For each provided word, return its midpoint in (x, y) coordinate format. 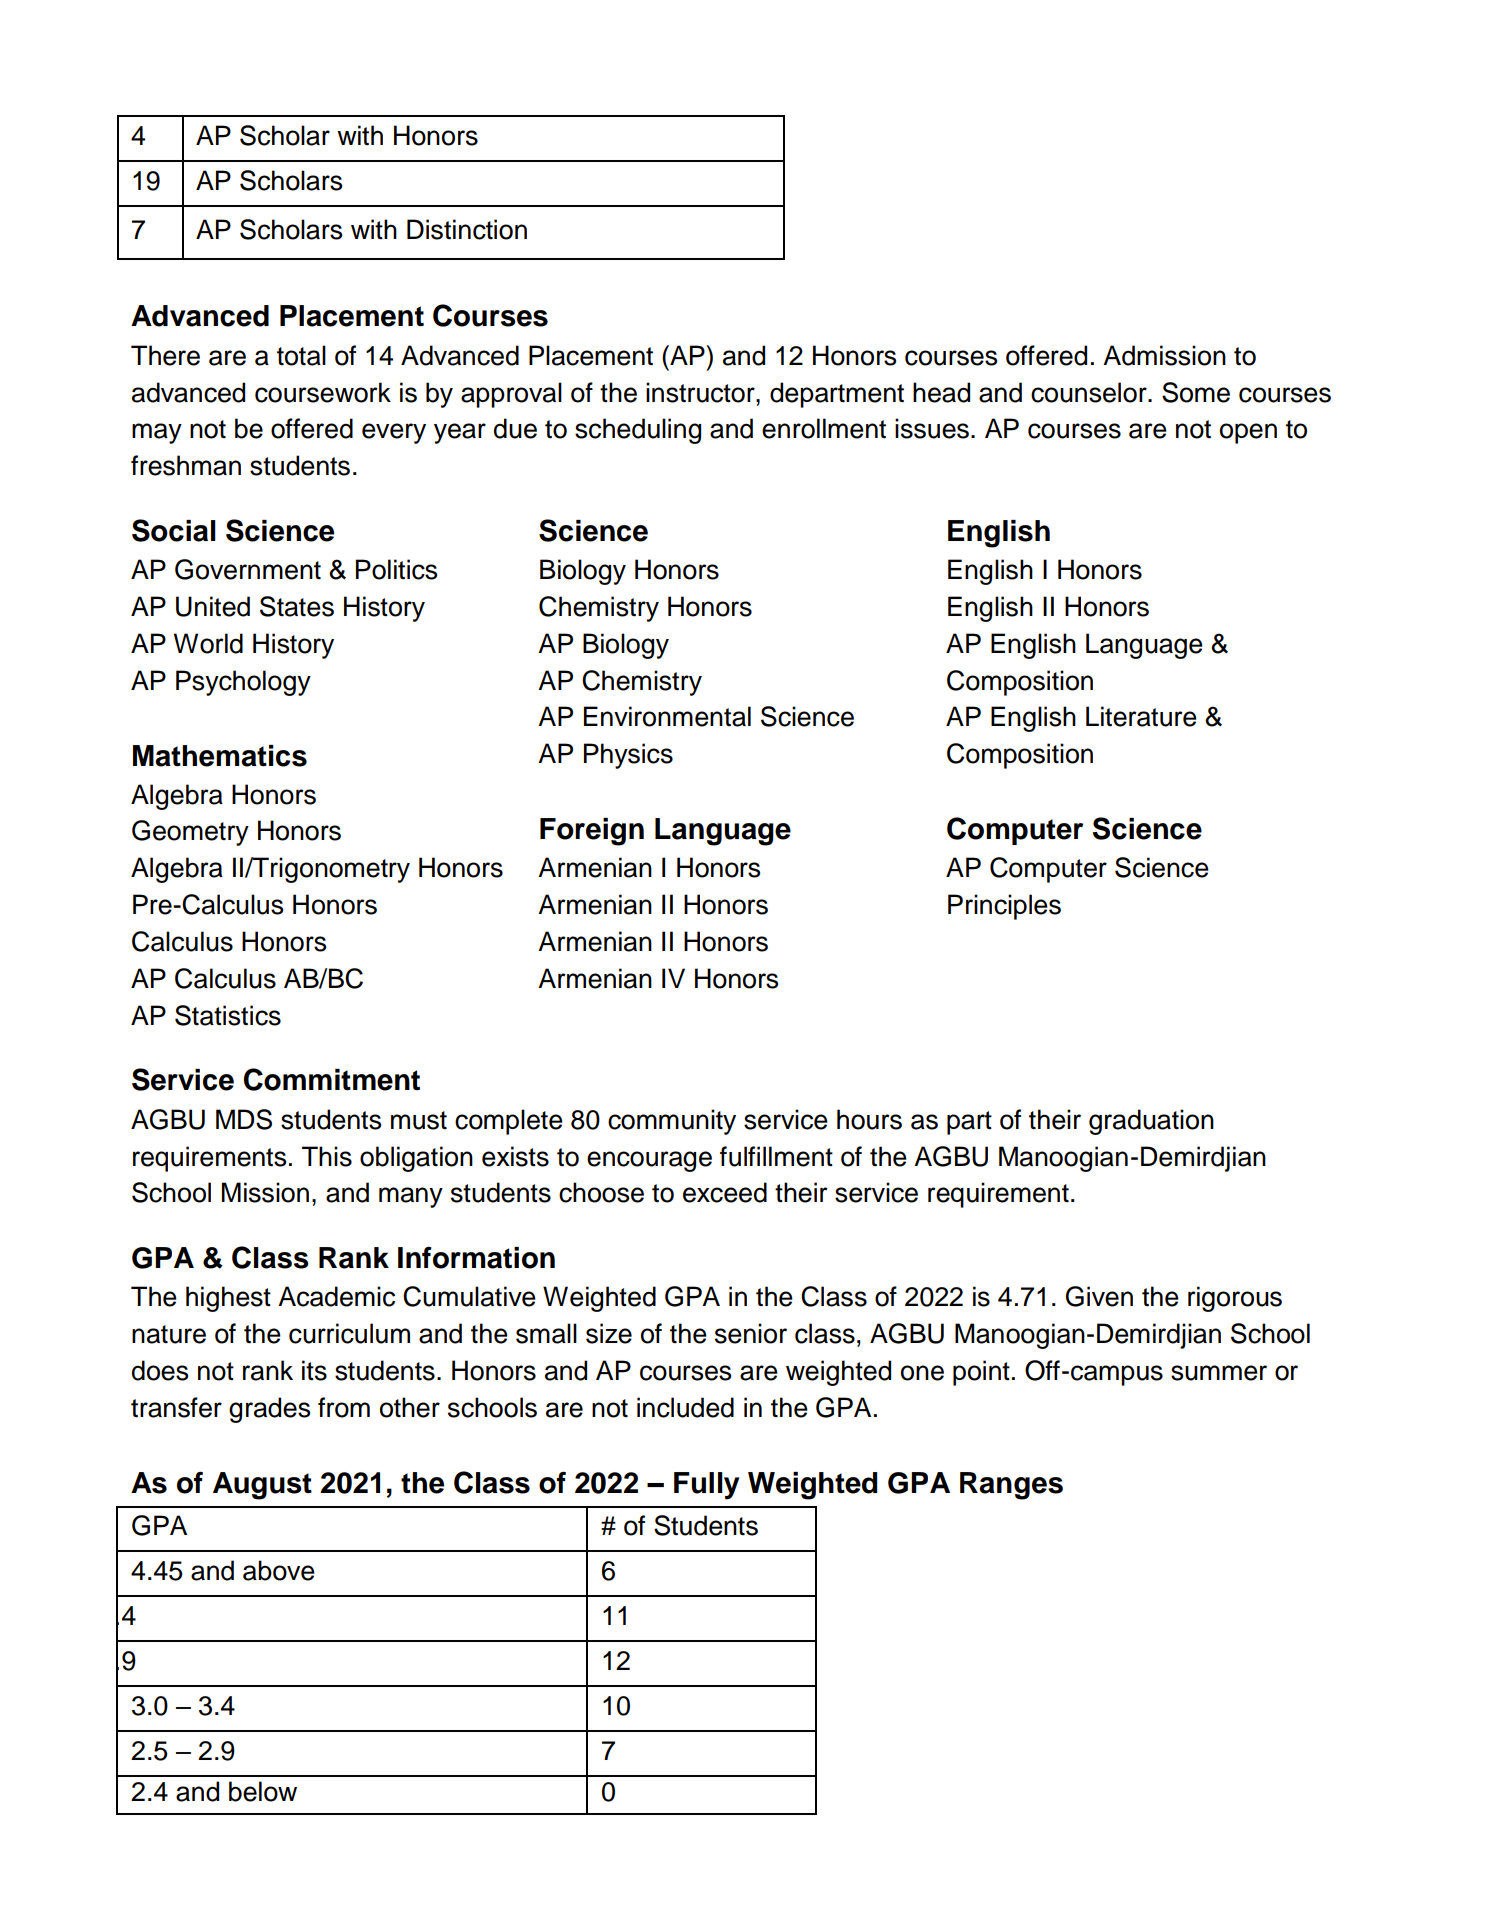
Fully (706, 1486)
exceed (725, 1192)
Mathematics (220, 756)
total (301, 355)
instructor (701, 392)
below (263, 1791)
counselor (1090, 392)
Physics (628, 756)
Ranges (1011, 1486)
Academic (336, 1296)
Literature (1141, 716)
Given (1099, 1296)
